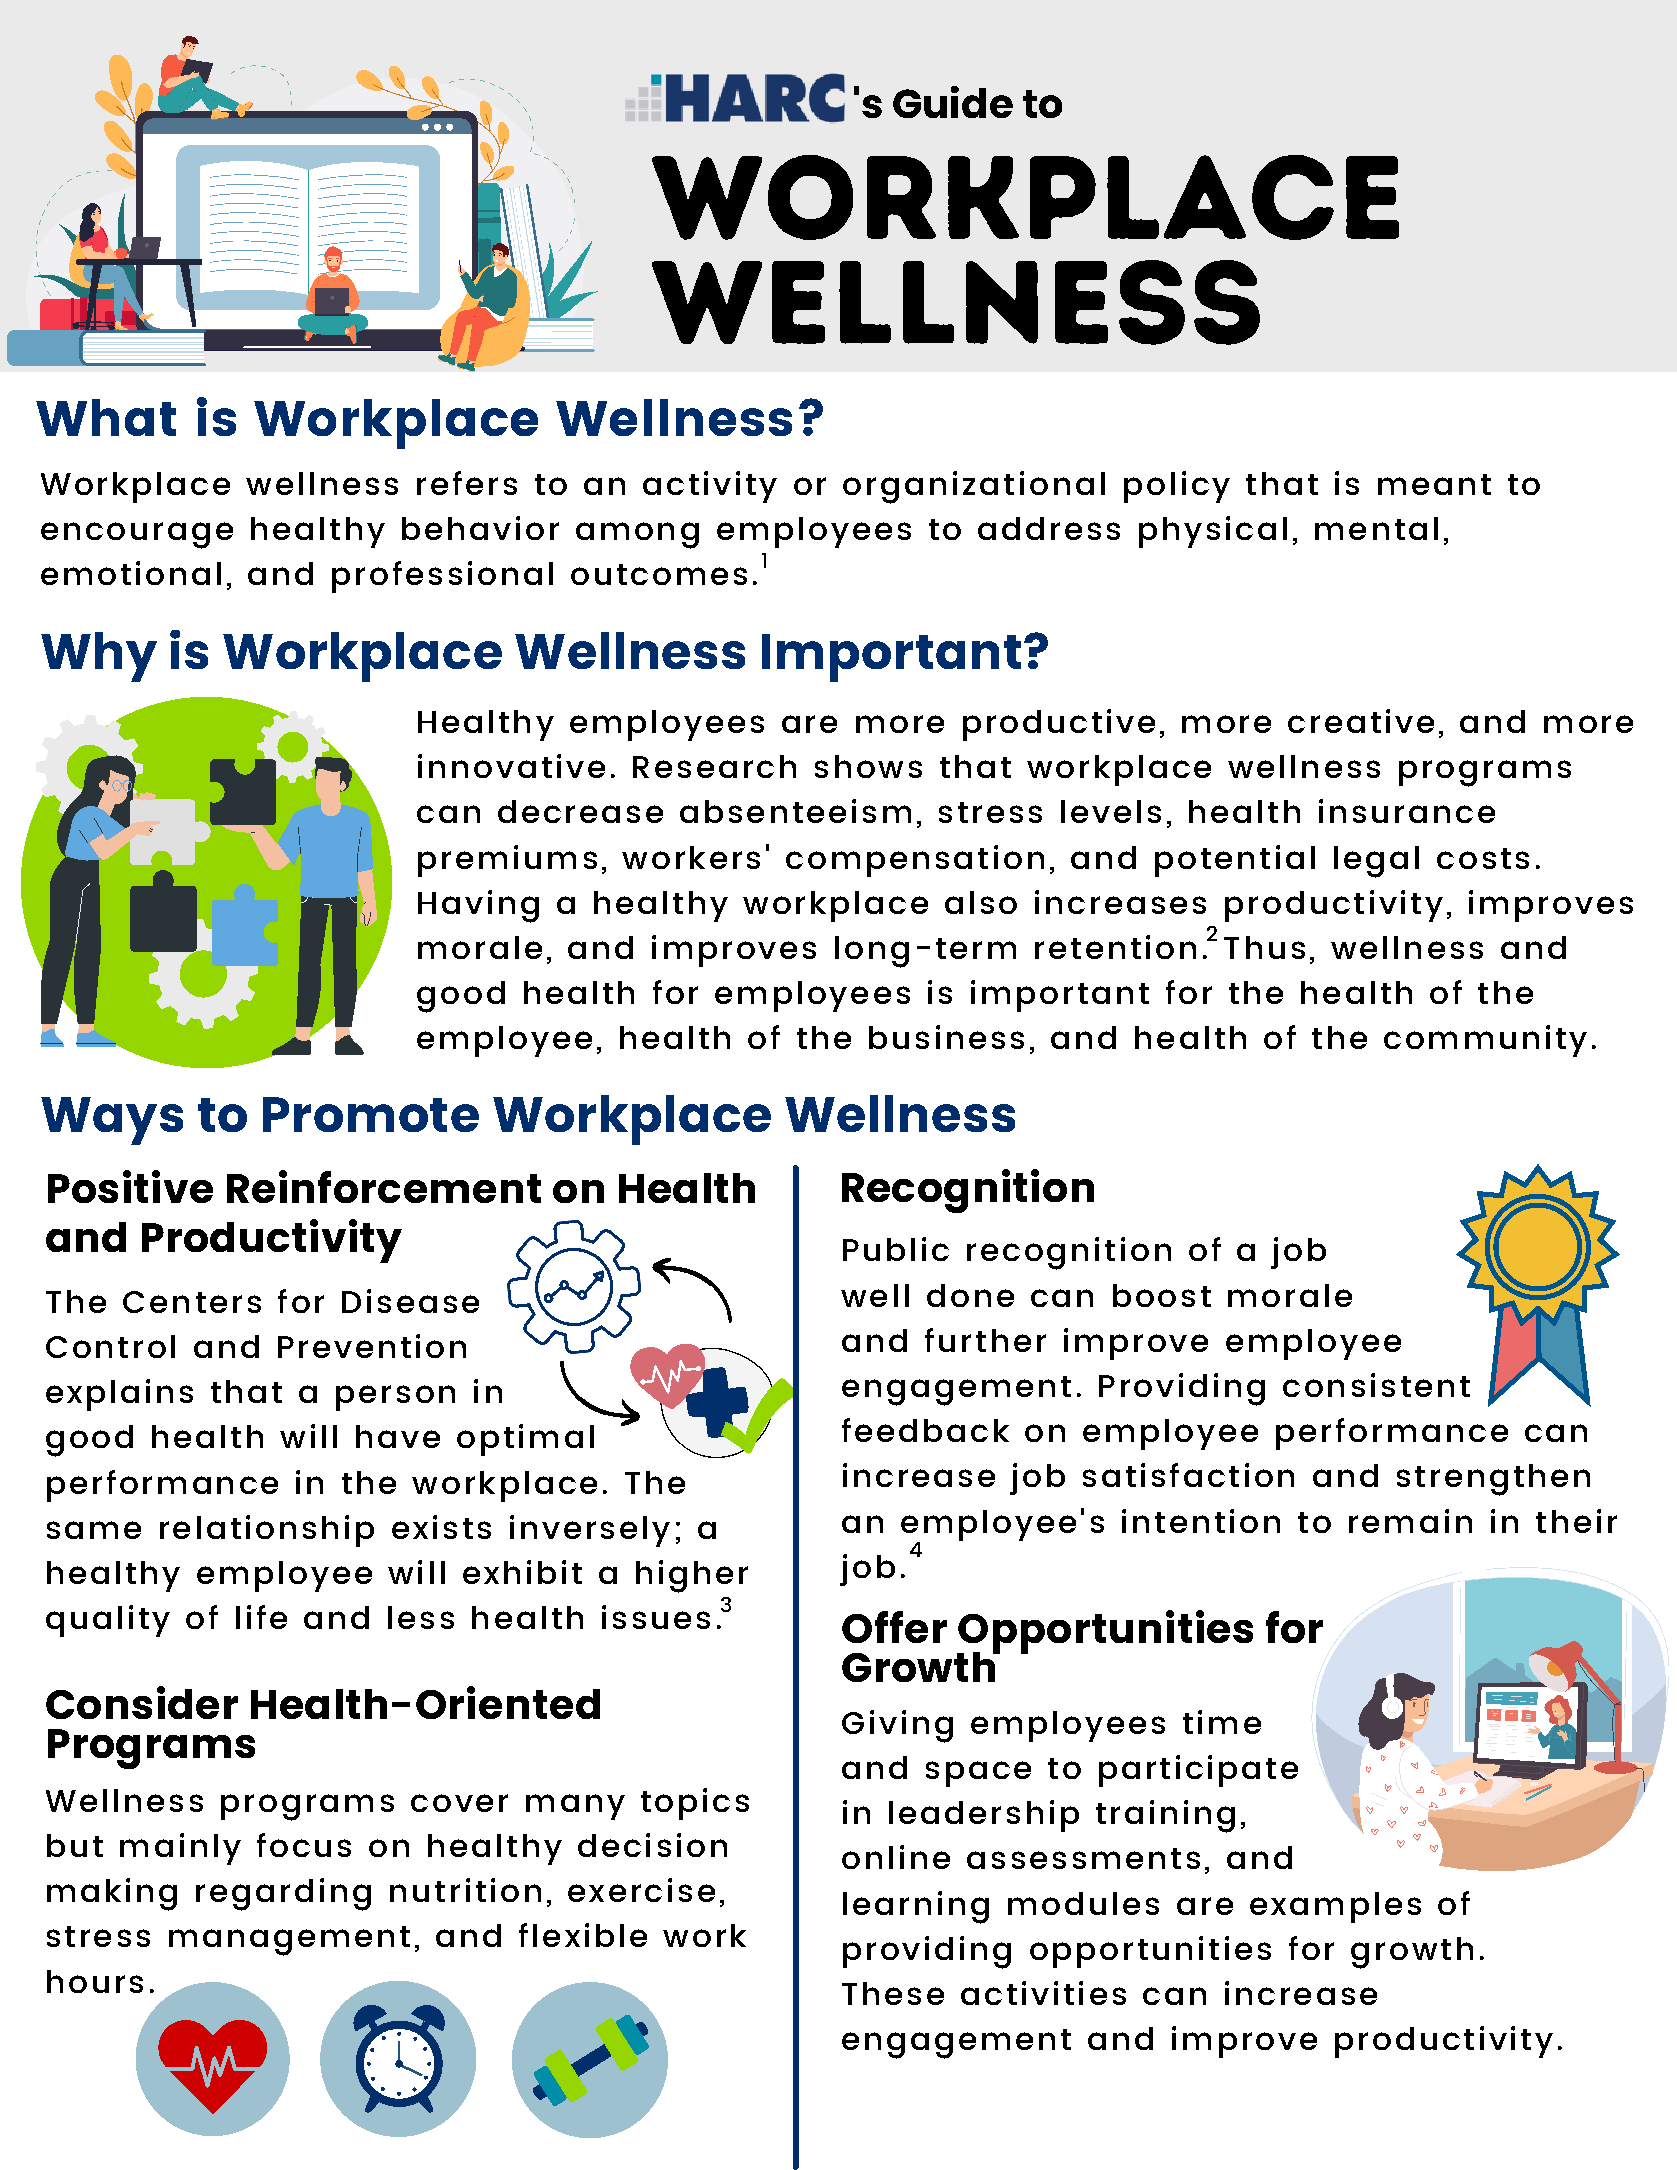  I want to click on meant, so click(1434, 484).
